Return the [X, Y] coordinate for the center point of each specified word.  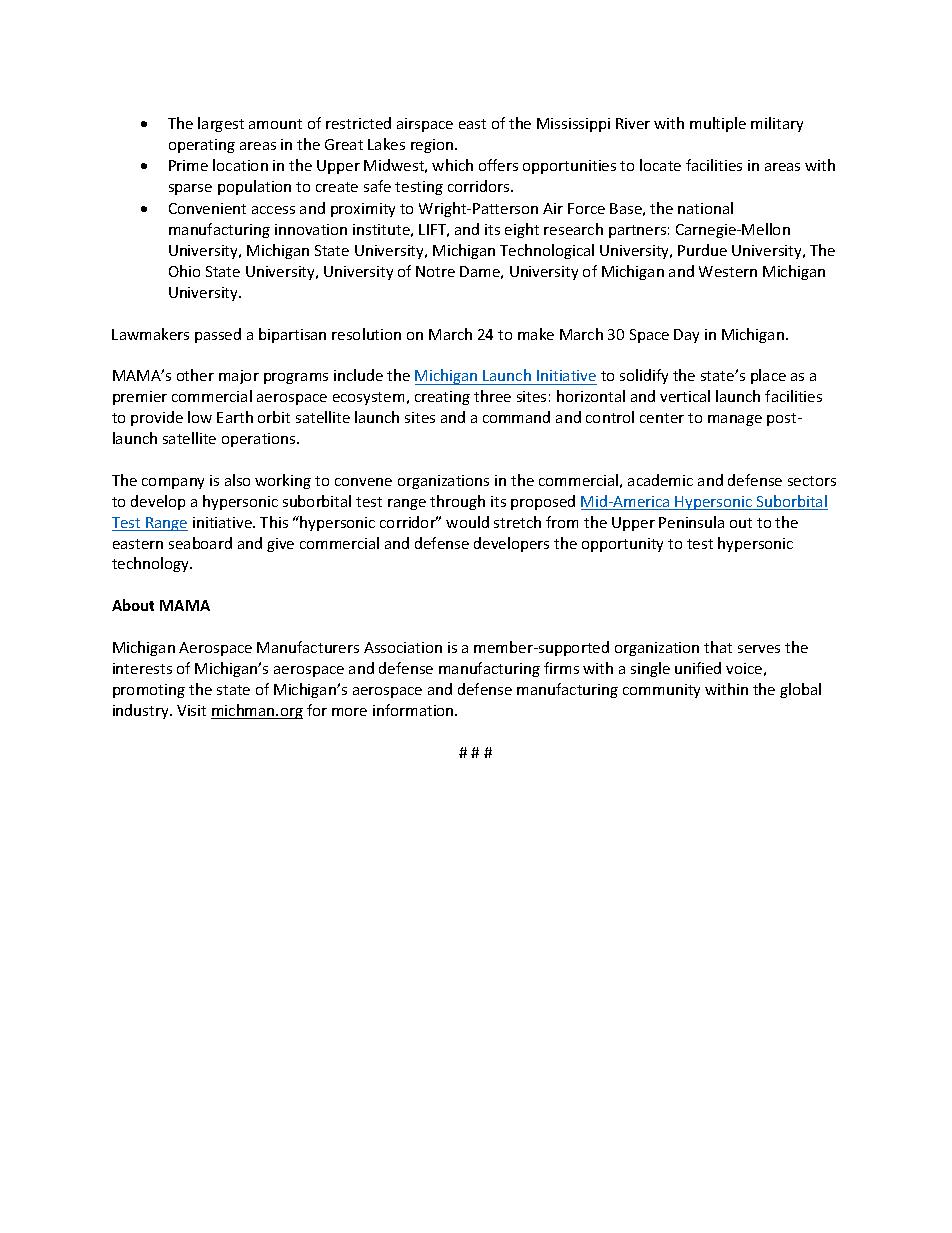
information [414, 710]
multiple [718, 124]
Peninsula [691, 522]
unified [698, 668]
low [200, 417]
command [516, 417]
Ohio [184, 271]
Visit [191, 710]
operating [202, 146]
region [433, 146]
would [467, 522]
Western [728, 271]
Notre [435, 271]
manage [735, 420]
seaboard [200, 543]
